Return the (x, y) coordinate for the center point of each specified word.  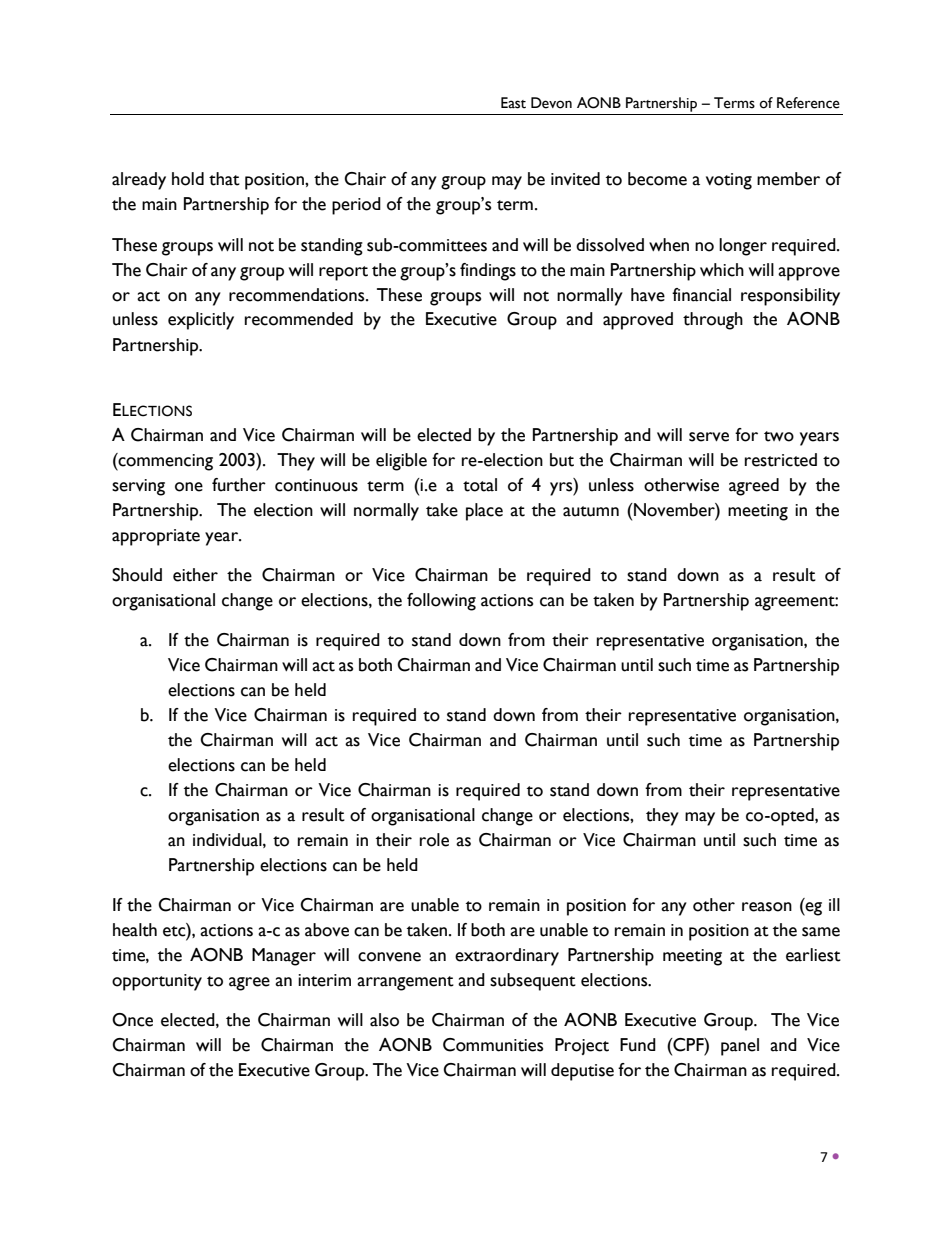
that (224, 179)
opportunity (157, 982)
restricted (781, 460)
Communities (493, 1045)
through (713, 321)
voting (729, 181)
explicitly (201, 321)
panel (740, 1047)
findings (488, 272)
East (513, 103)
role (434, 840)
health (135, 930)
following (441, 602)
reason (767, 907)
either (195, 575)
